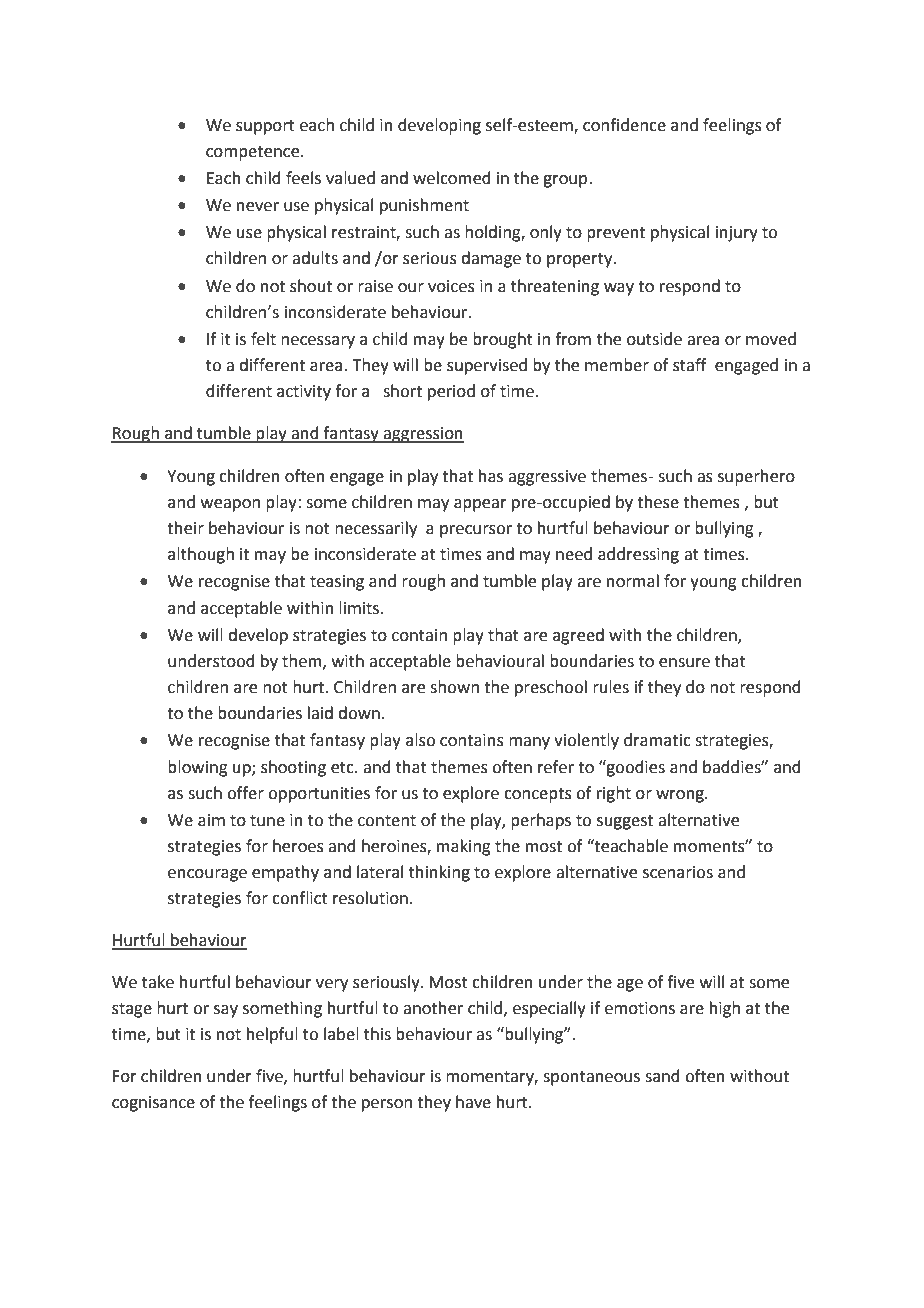  Describe the element at coordinates (230, 505) in the image. I see `weapon` at that location.
